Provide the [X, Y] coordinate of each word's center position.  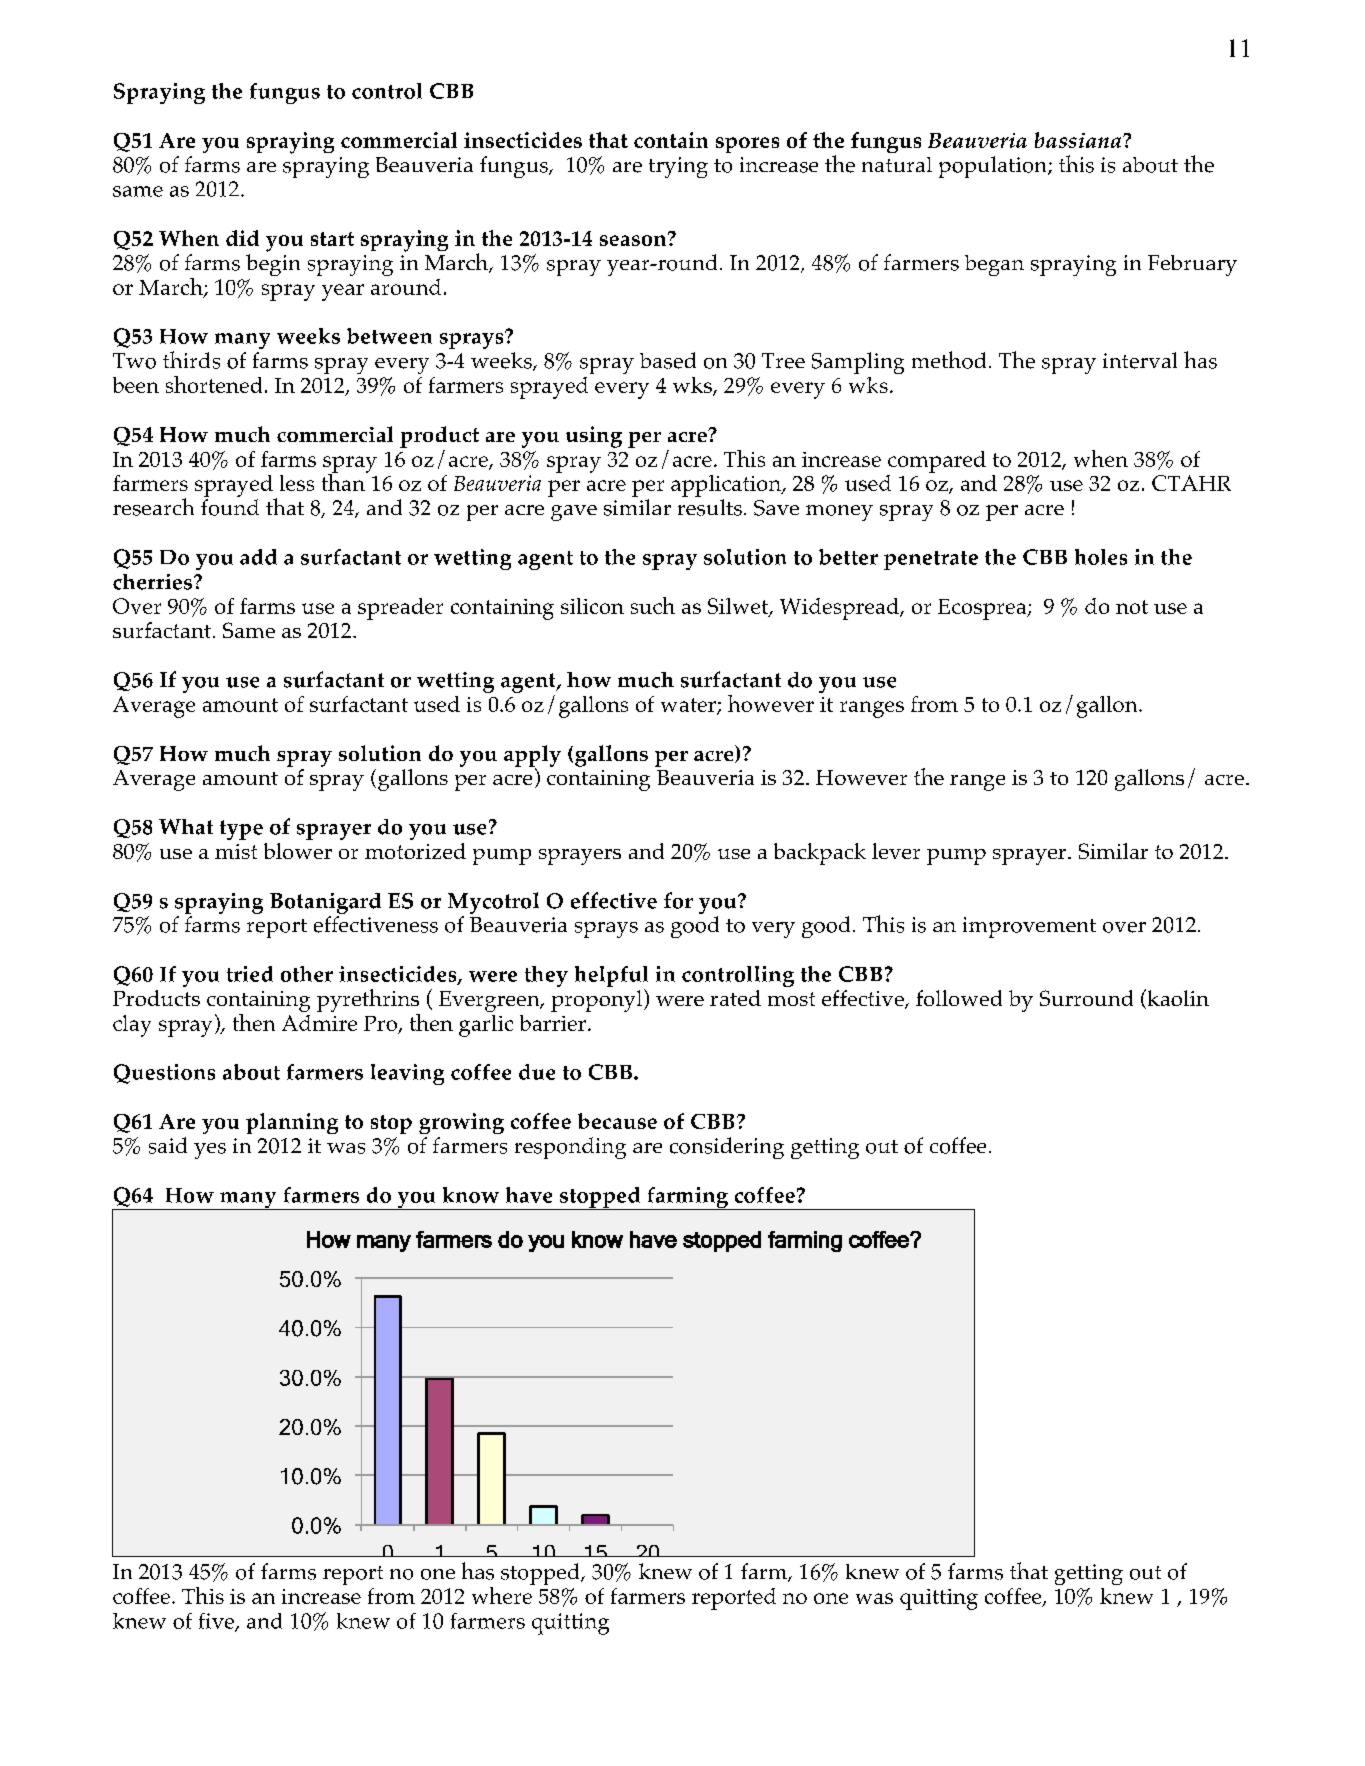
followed [959, 998]
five [218, 1622]
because [617, 1121]
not [1132, 607]
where [503, 1594]
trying [678, 167]
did [242, 238]
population [994, 167]
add [258, 557]
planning [292, 1123]
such [653, 605]
